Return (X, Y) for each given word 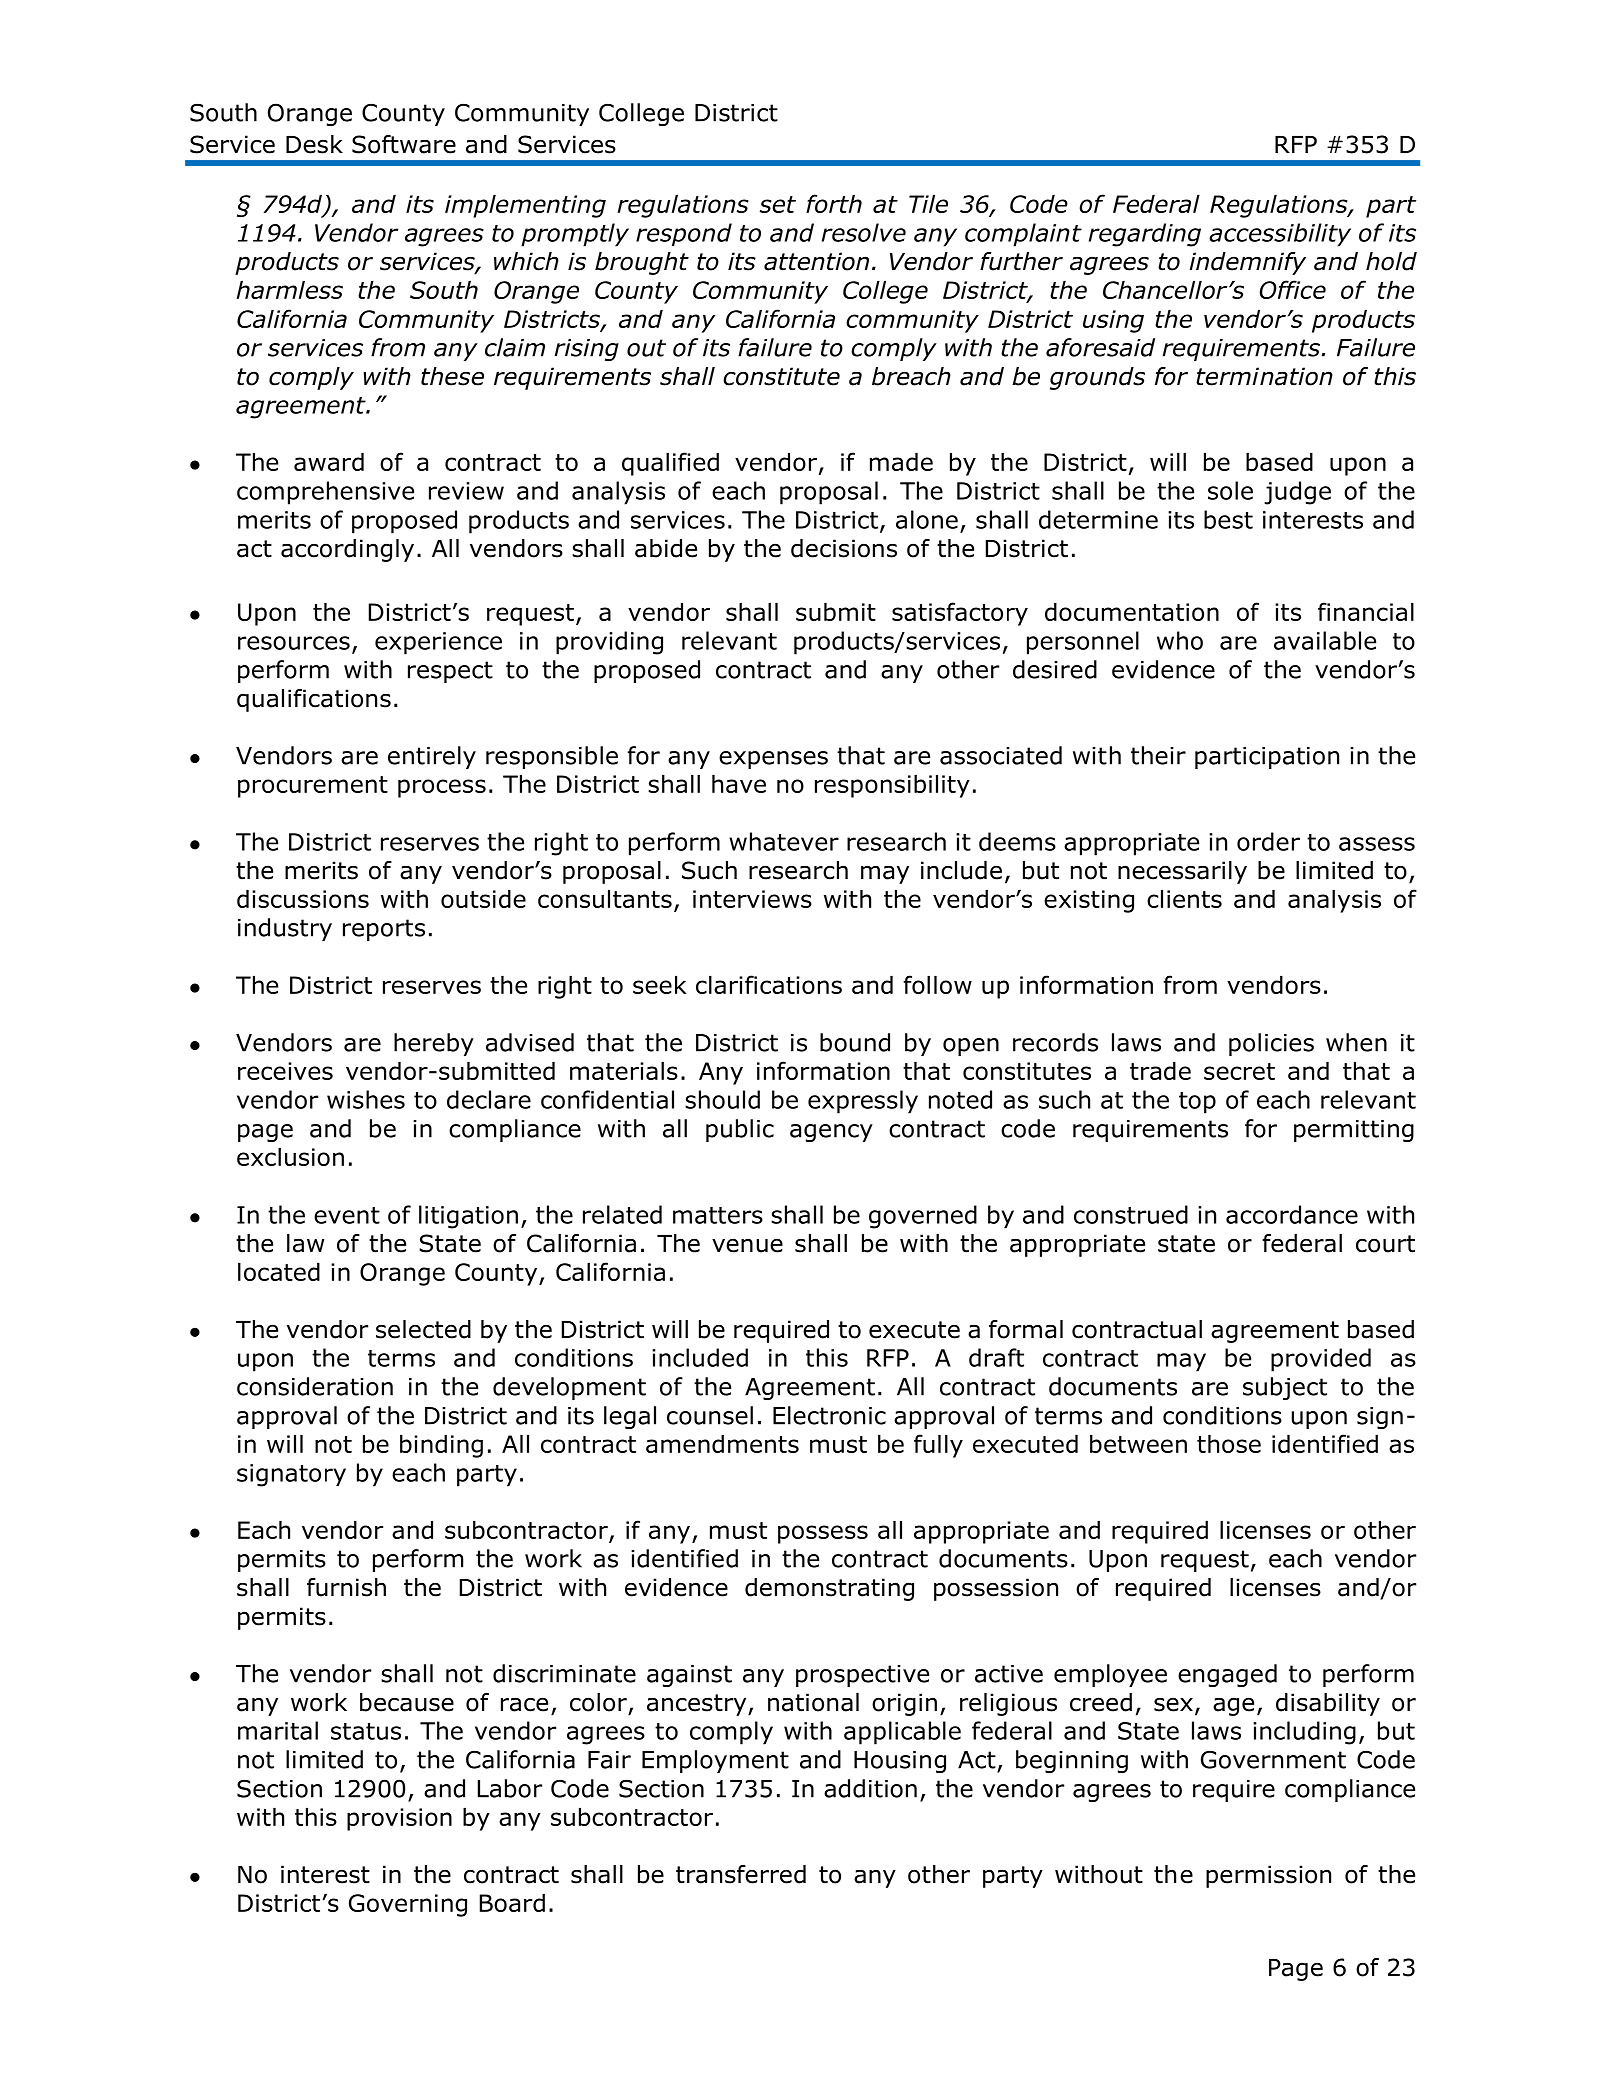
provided (1321, 1360)
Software (404, 144)
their (1158, 755)
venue (747, 1245)
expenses (773, 760)
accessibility (1280, 235)
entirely (432, 757)
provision (399, 1819)
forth (834, 203)
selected (423, 1329)
